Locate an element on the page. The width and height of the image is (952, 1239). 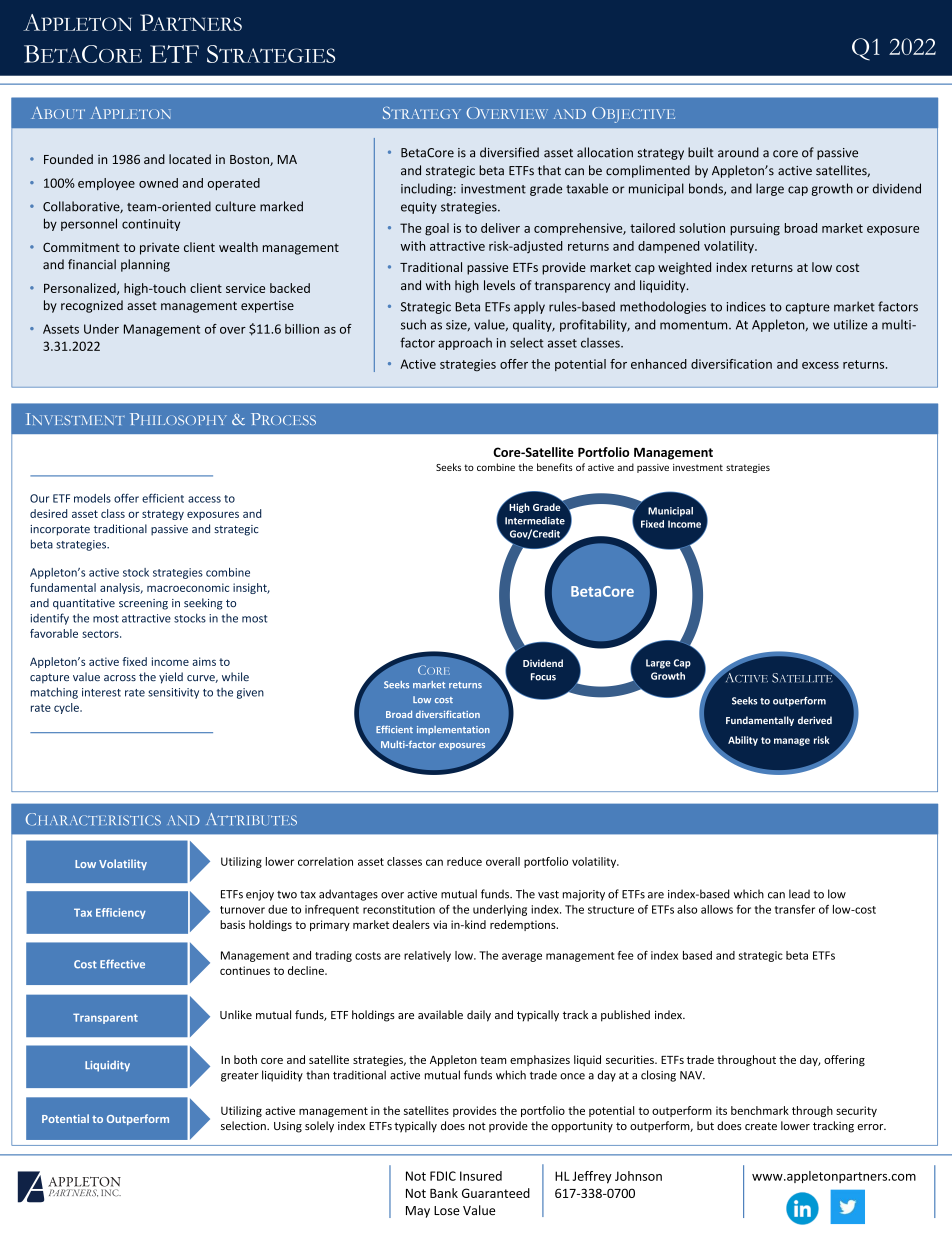
around is located at coordinates (738, 152).
